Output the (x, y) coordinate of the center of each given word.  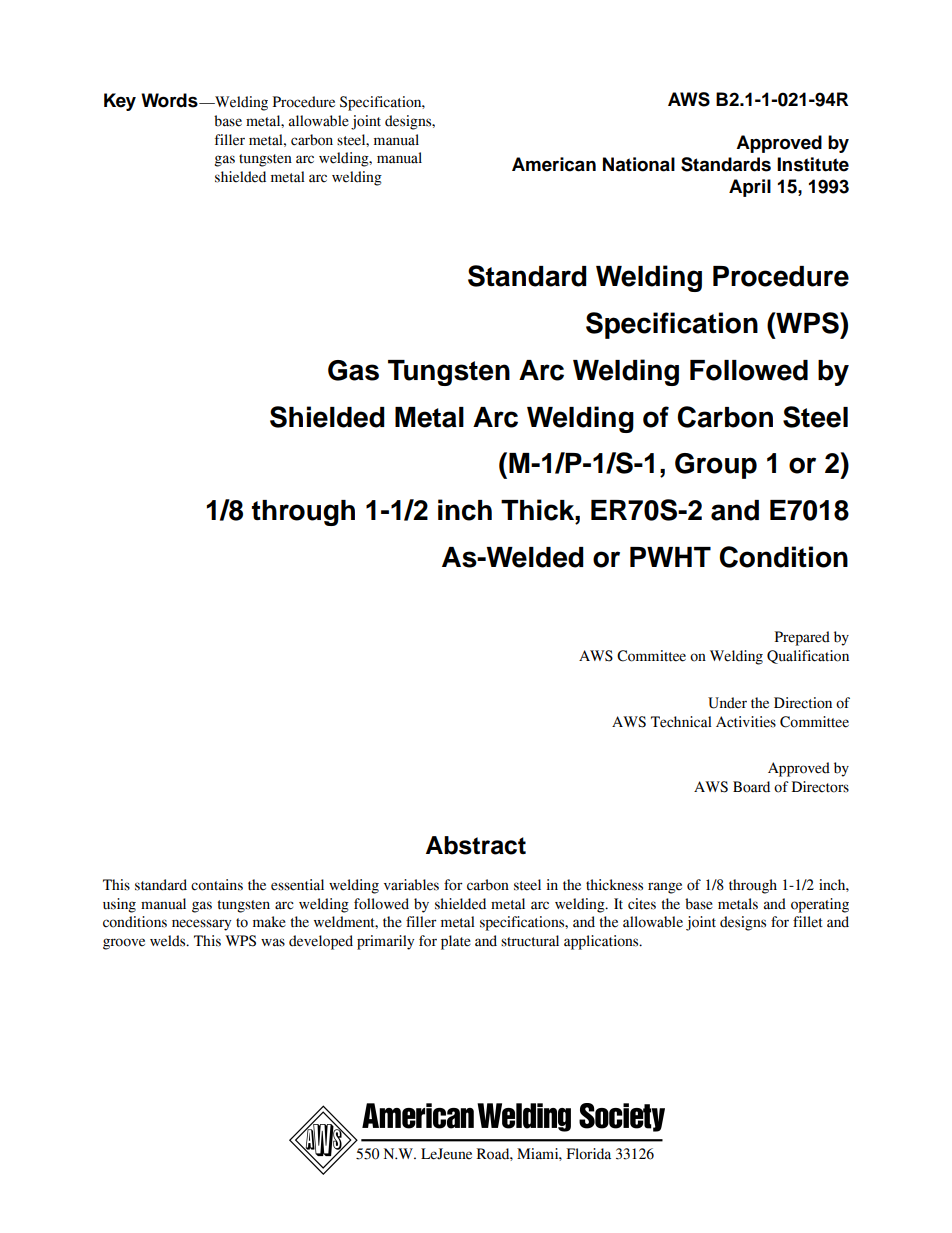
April (750, 188)
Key (120, 102)
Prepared (802, 638)
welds (169, 941)
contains (217, 885)
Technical (681, 722)
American (554, 164)
